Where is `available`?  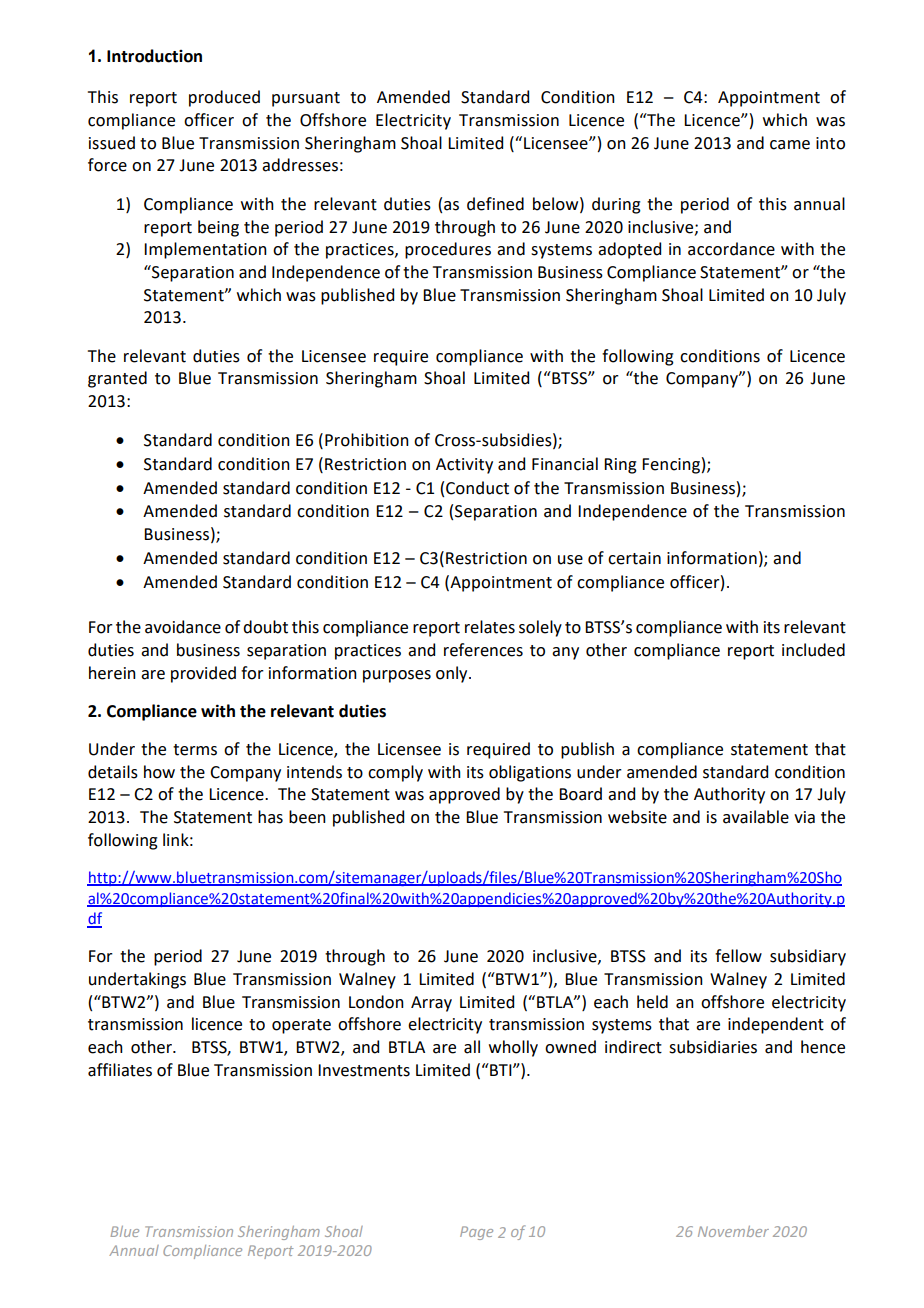
available is located at coordinates (756, 817).
